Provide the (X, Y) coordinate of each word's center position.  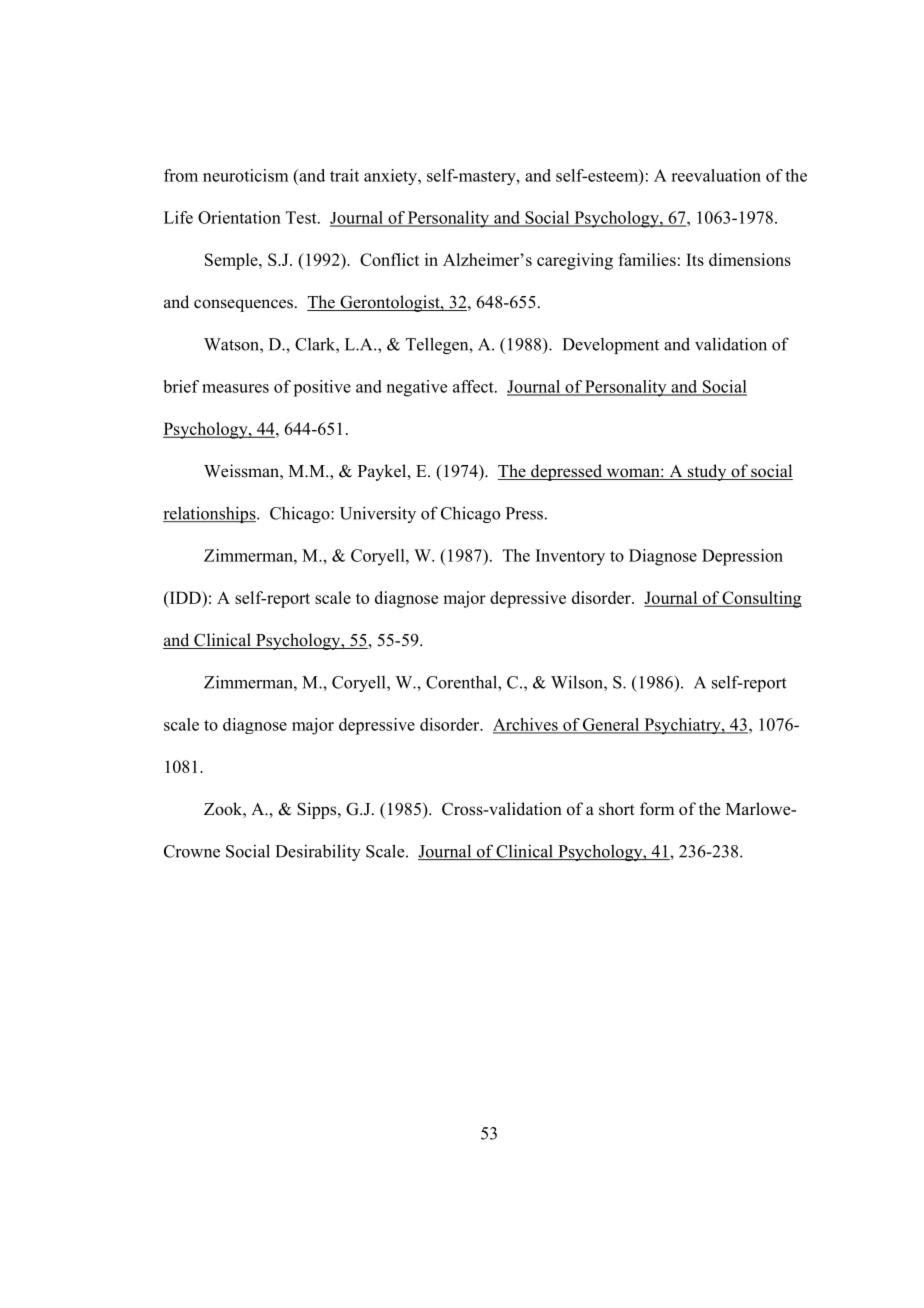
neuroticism (245, 175)
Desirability (318, 852)
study (707, 472)
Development (610, 346)
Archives (526, 725)
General (611, 725)
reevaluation (716, 175)
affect (474, 386)
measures (235, 388)
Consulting (761, 599)
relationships (210, 514)
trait (344, 175)
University (378, 514)
